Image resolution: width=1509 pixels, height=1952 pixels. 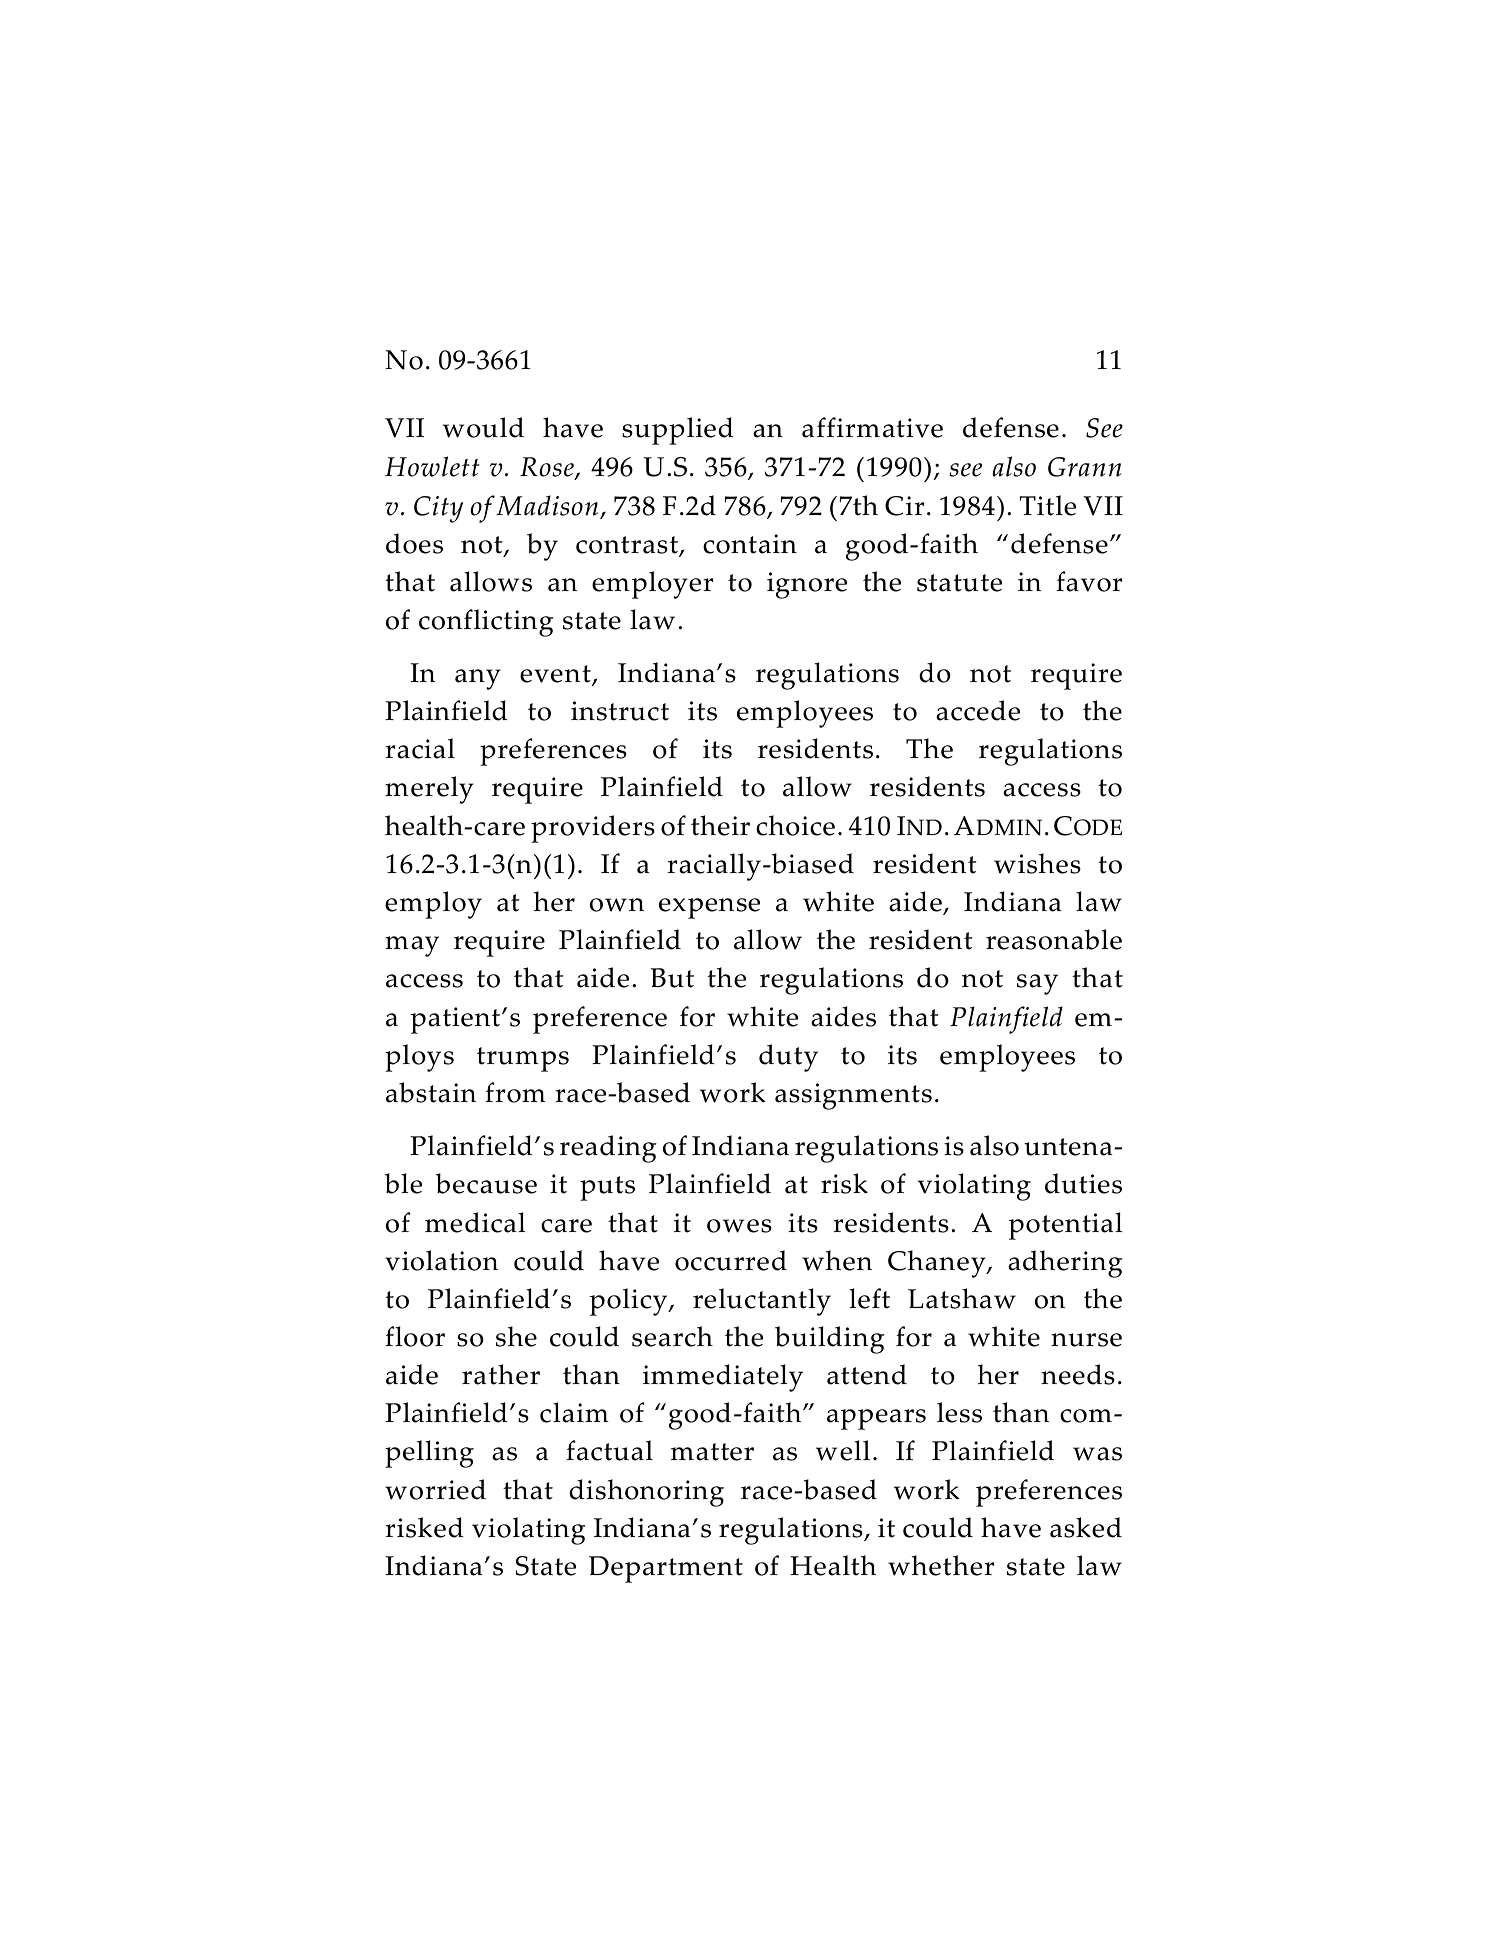 I want to click on worried, so click(x=435, y=1489).
